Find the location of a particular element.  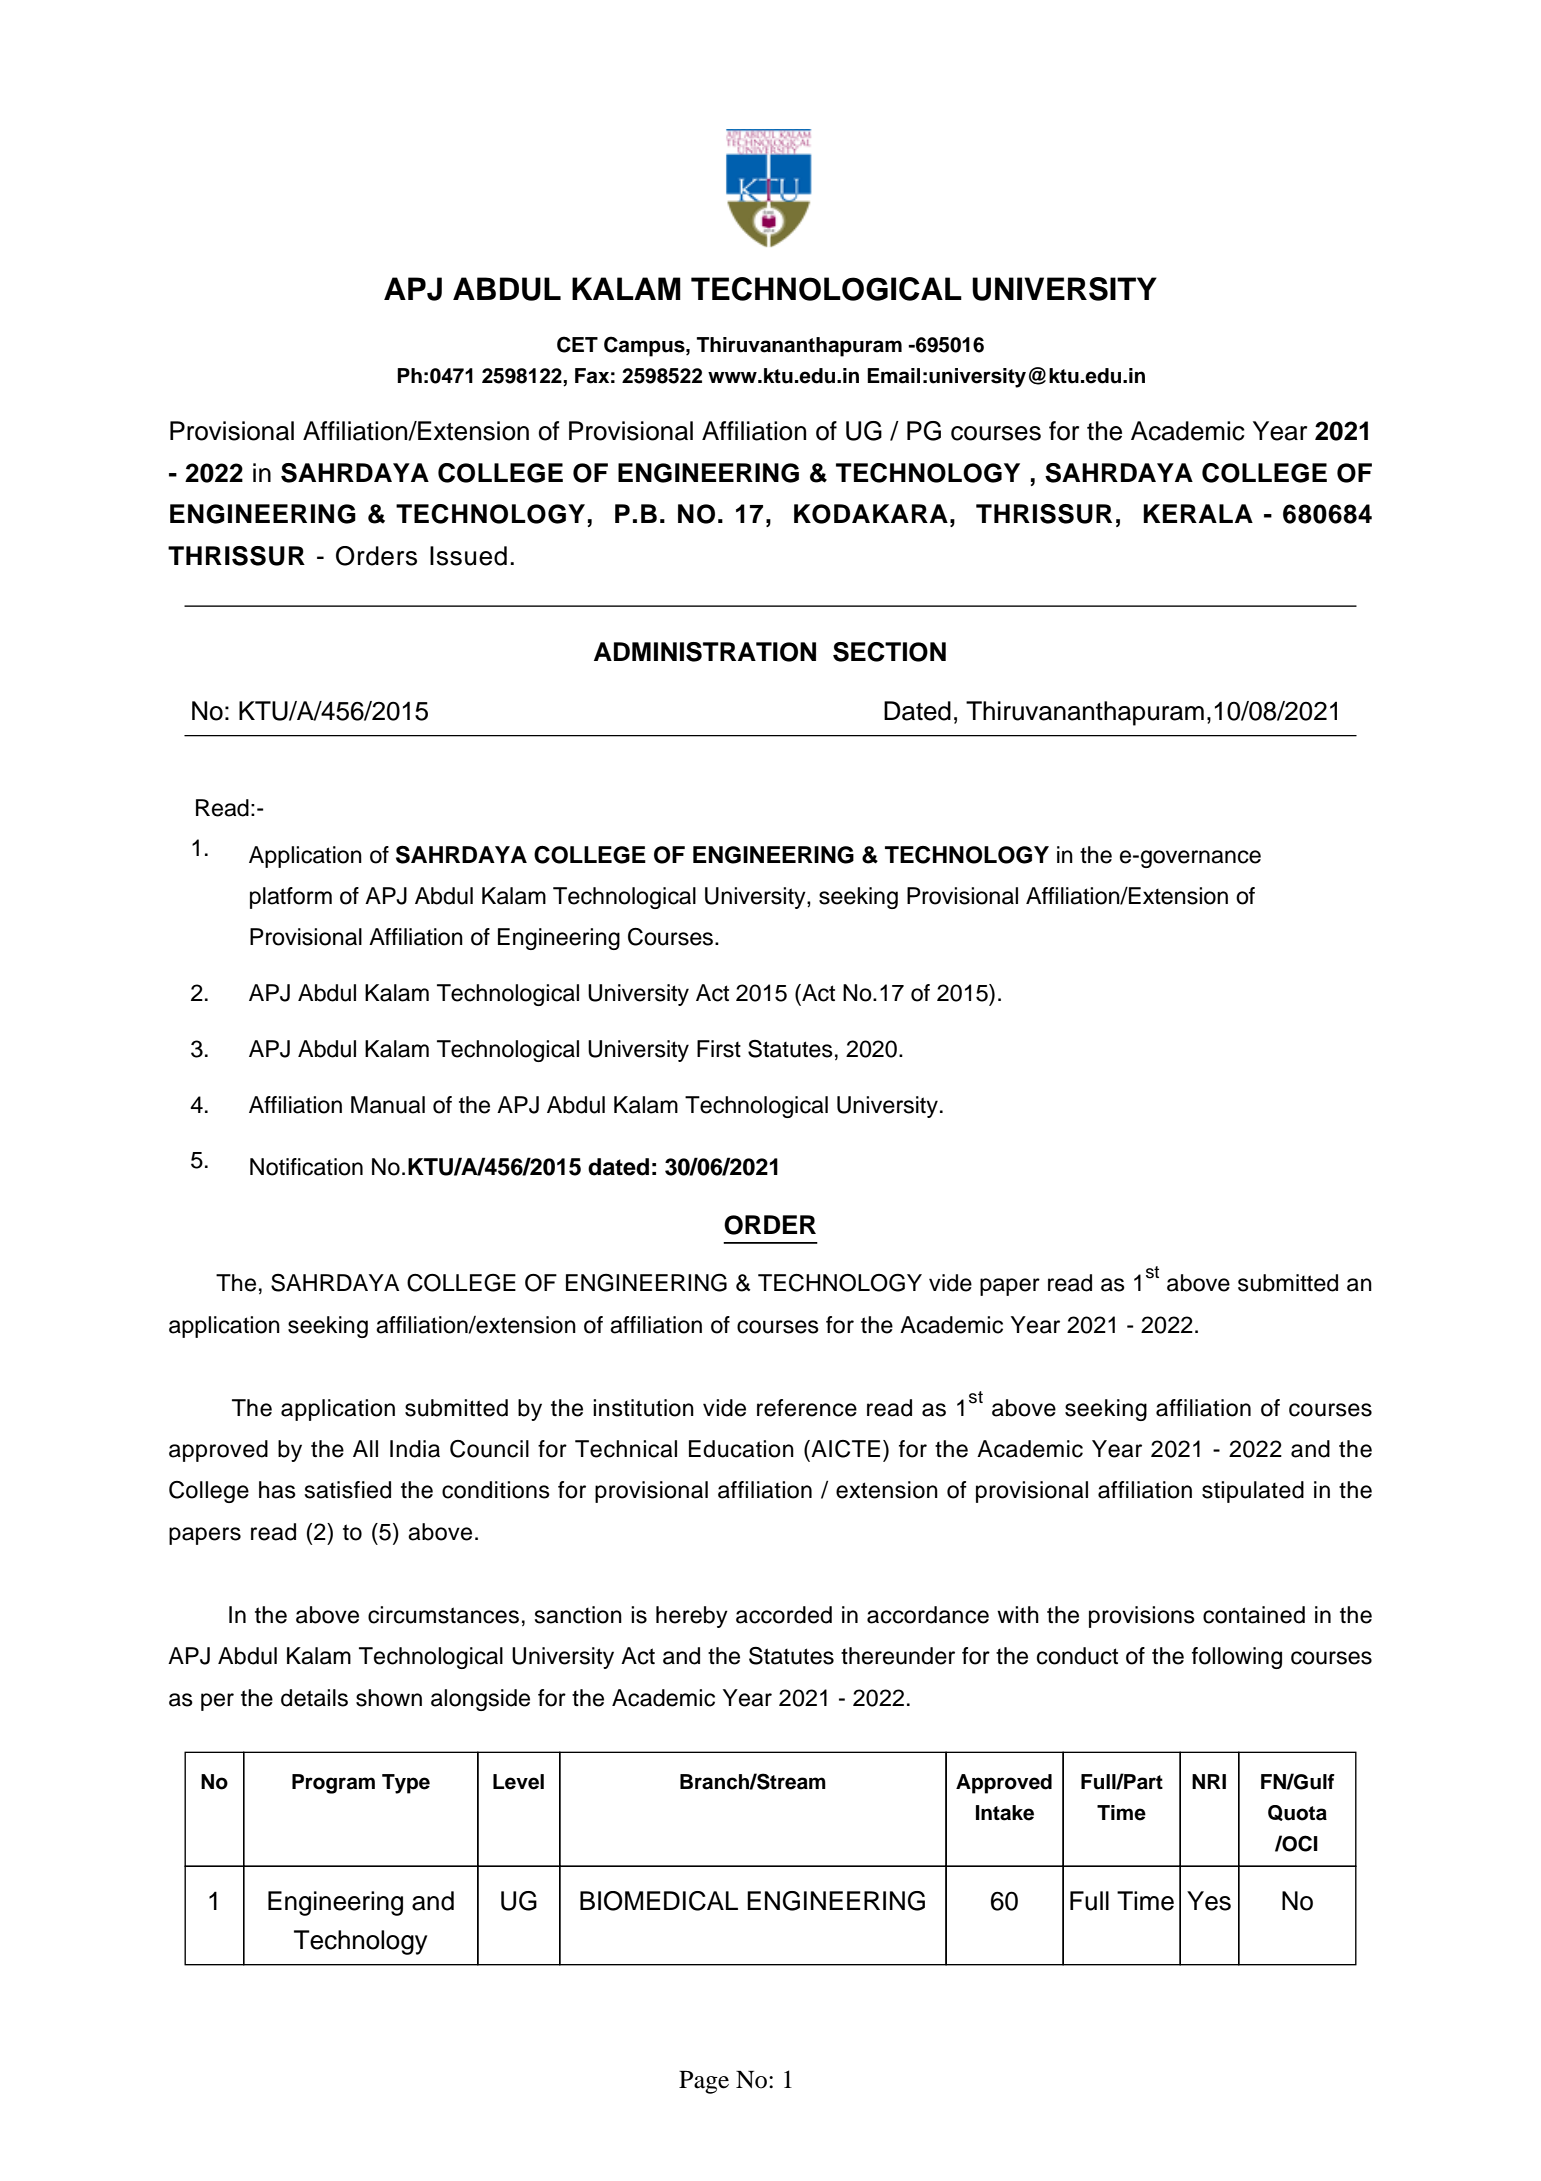

ADMINISTRATION is located at coordinates (705, 652).
